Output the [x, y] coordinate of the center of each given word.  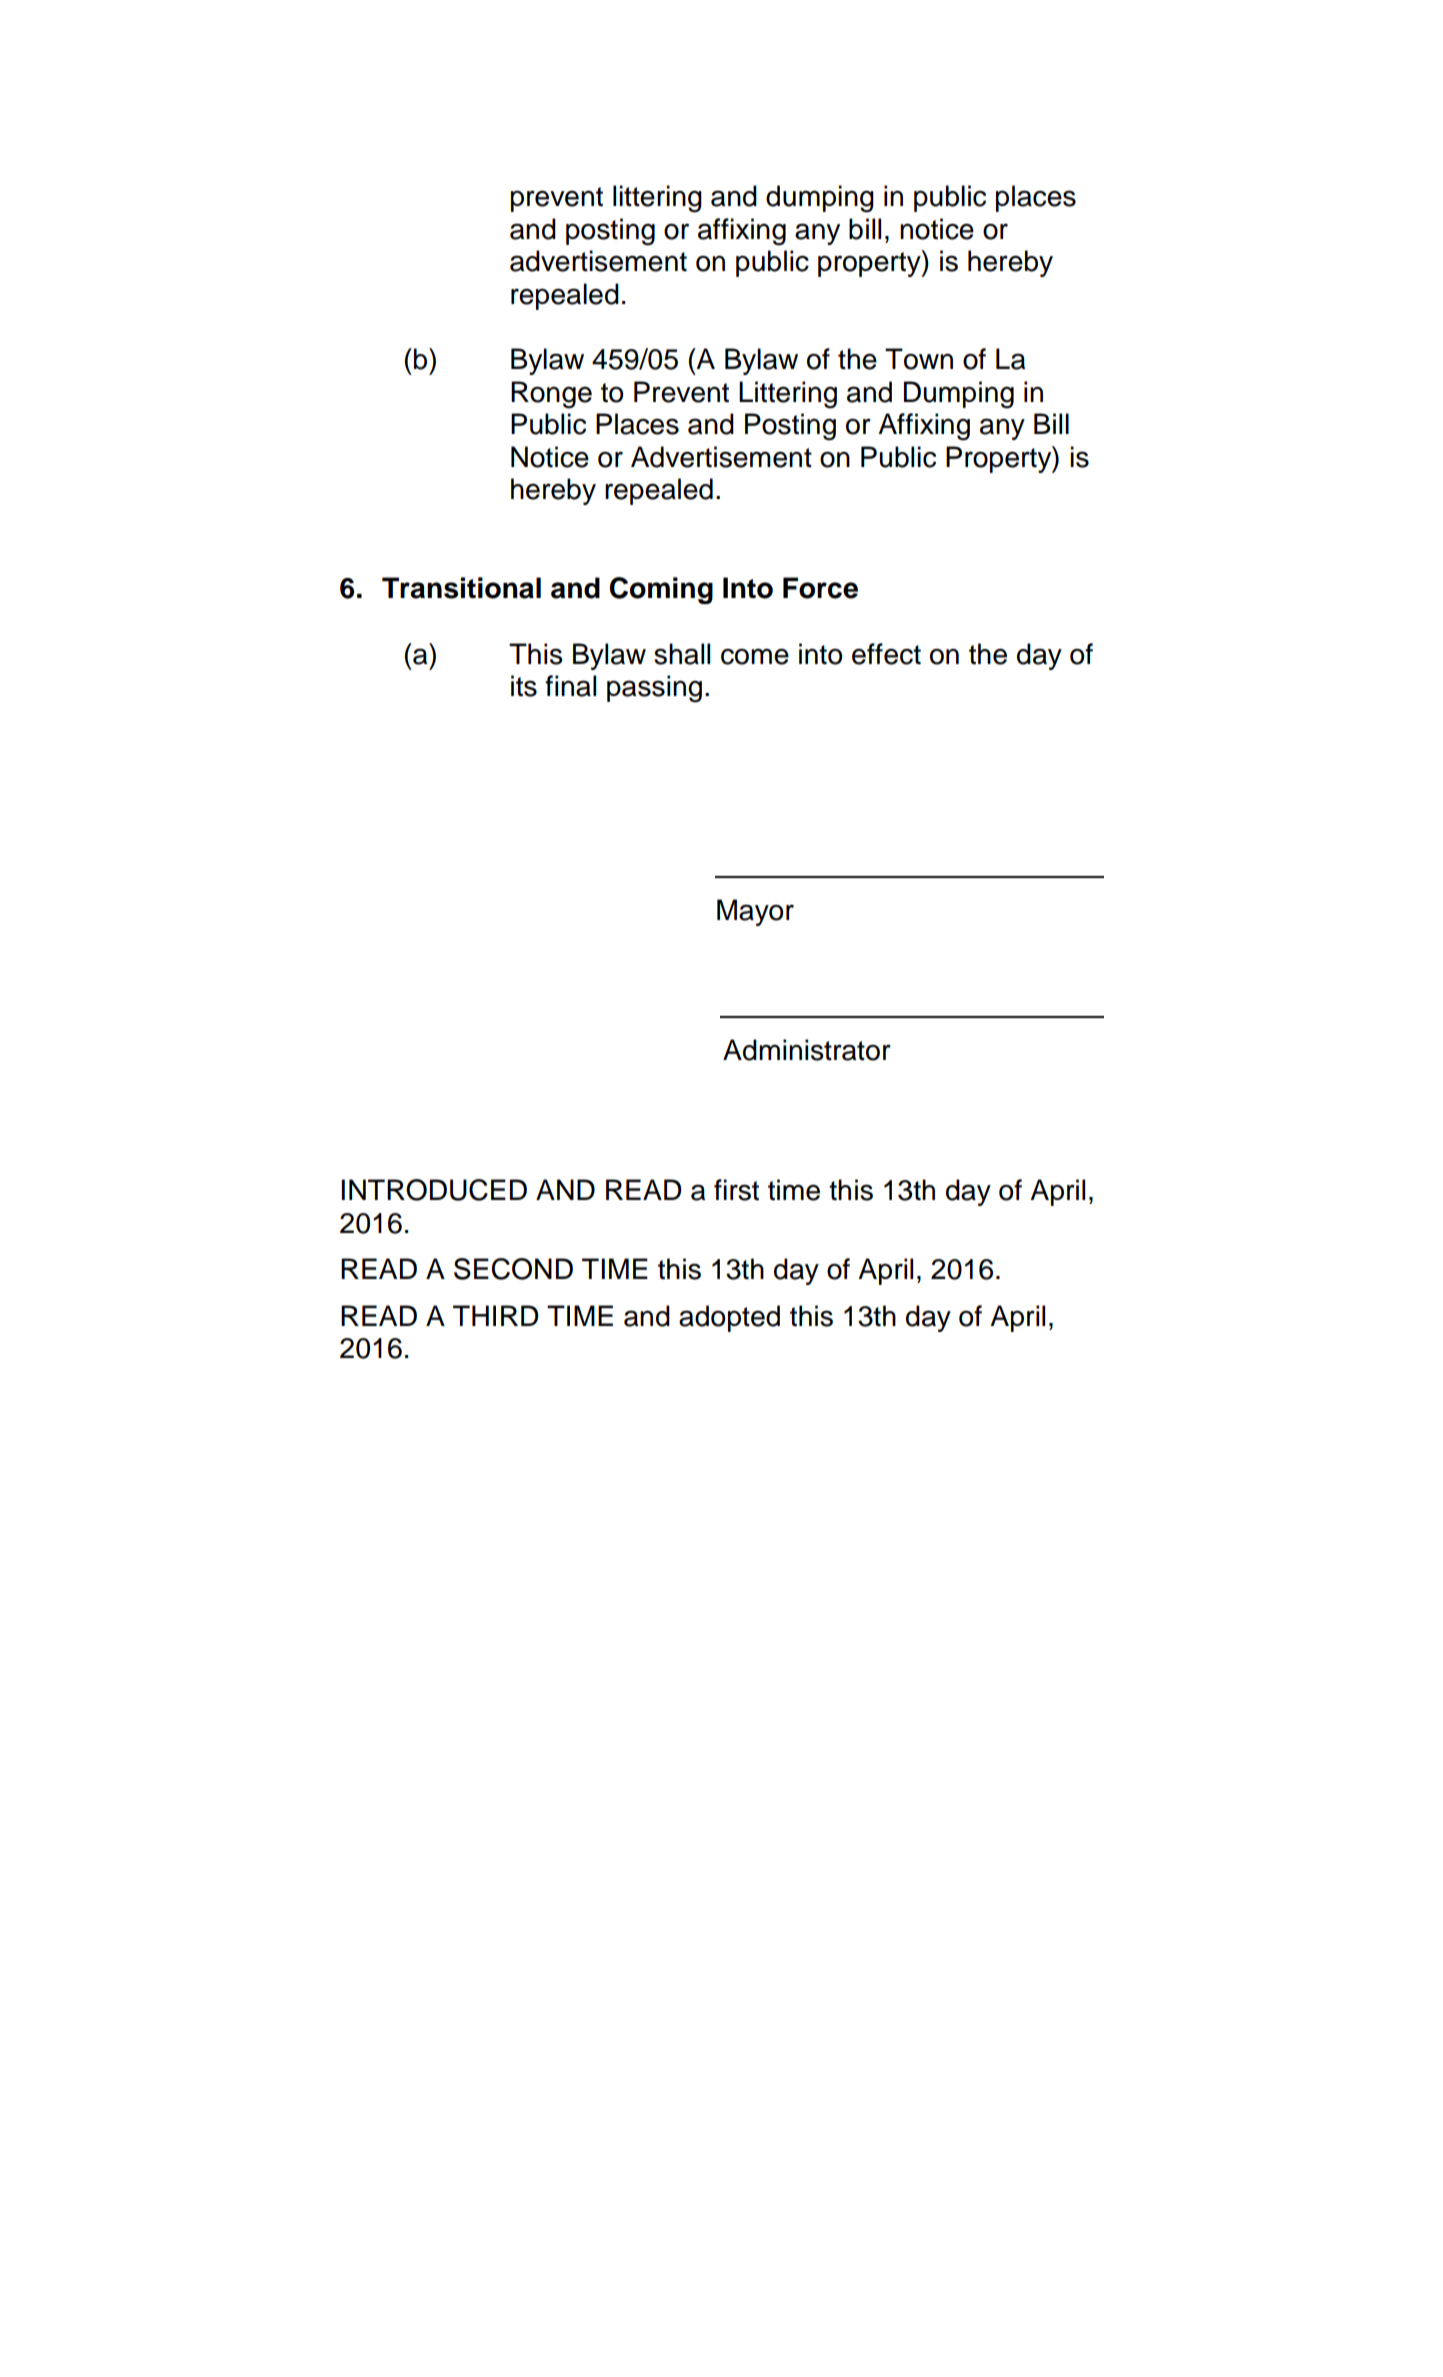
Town [919, 359]
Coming [661, 590]
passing [654, 689]
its [524, 686]
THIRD [495, 1315]
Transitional [461, 588]
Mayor [755, 912]
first [736, 1190]
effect [886, 654]
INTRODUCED [434, 1190]
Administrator [807, 1050]
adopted [729, 1318]
